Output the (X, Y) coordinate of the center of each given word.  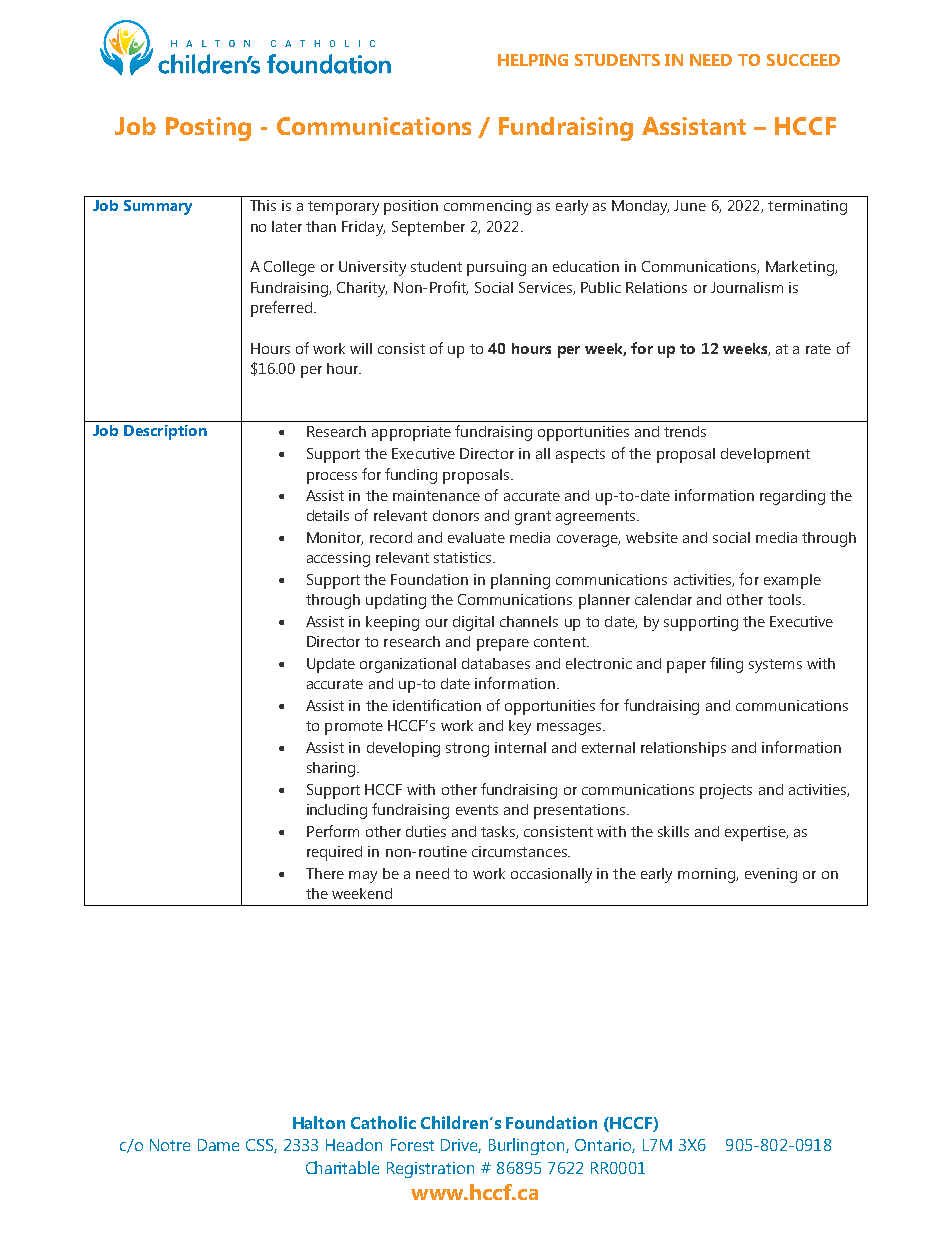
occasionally (551, 875)
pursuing (496, 268)
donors (456, 515)
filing (726, 665)
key (520, 727)
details (328, 515)
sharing (331, 769)
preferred (283, 309)
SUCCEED (803, 60)
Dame (218, 1145)
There (325, 873)
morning (707, 875)
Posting (208, 129)
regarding (792, 497)
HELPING (533, 60)
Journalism (747, 287)
